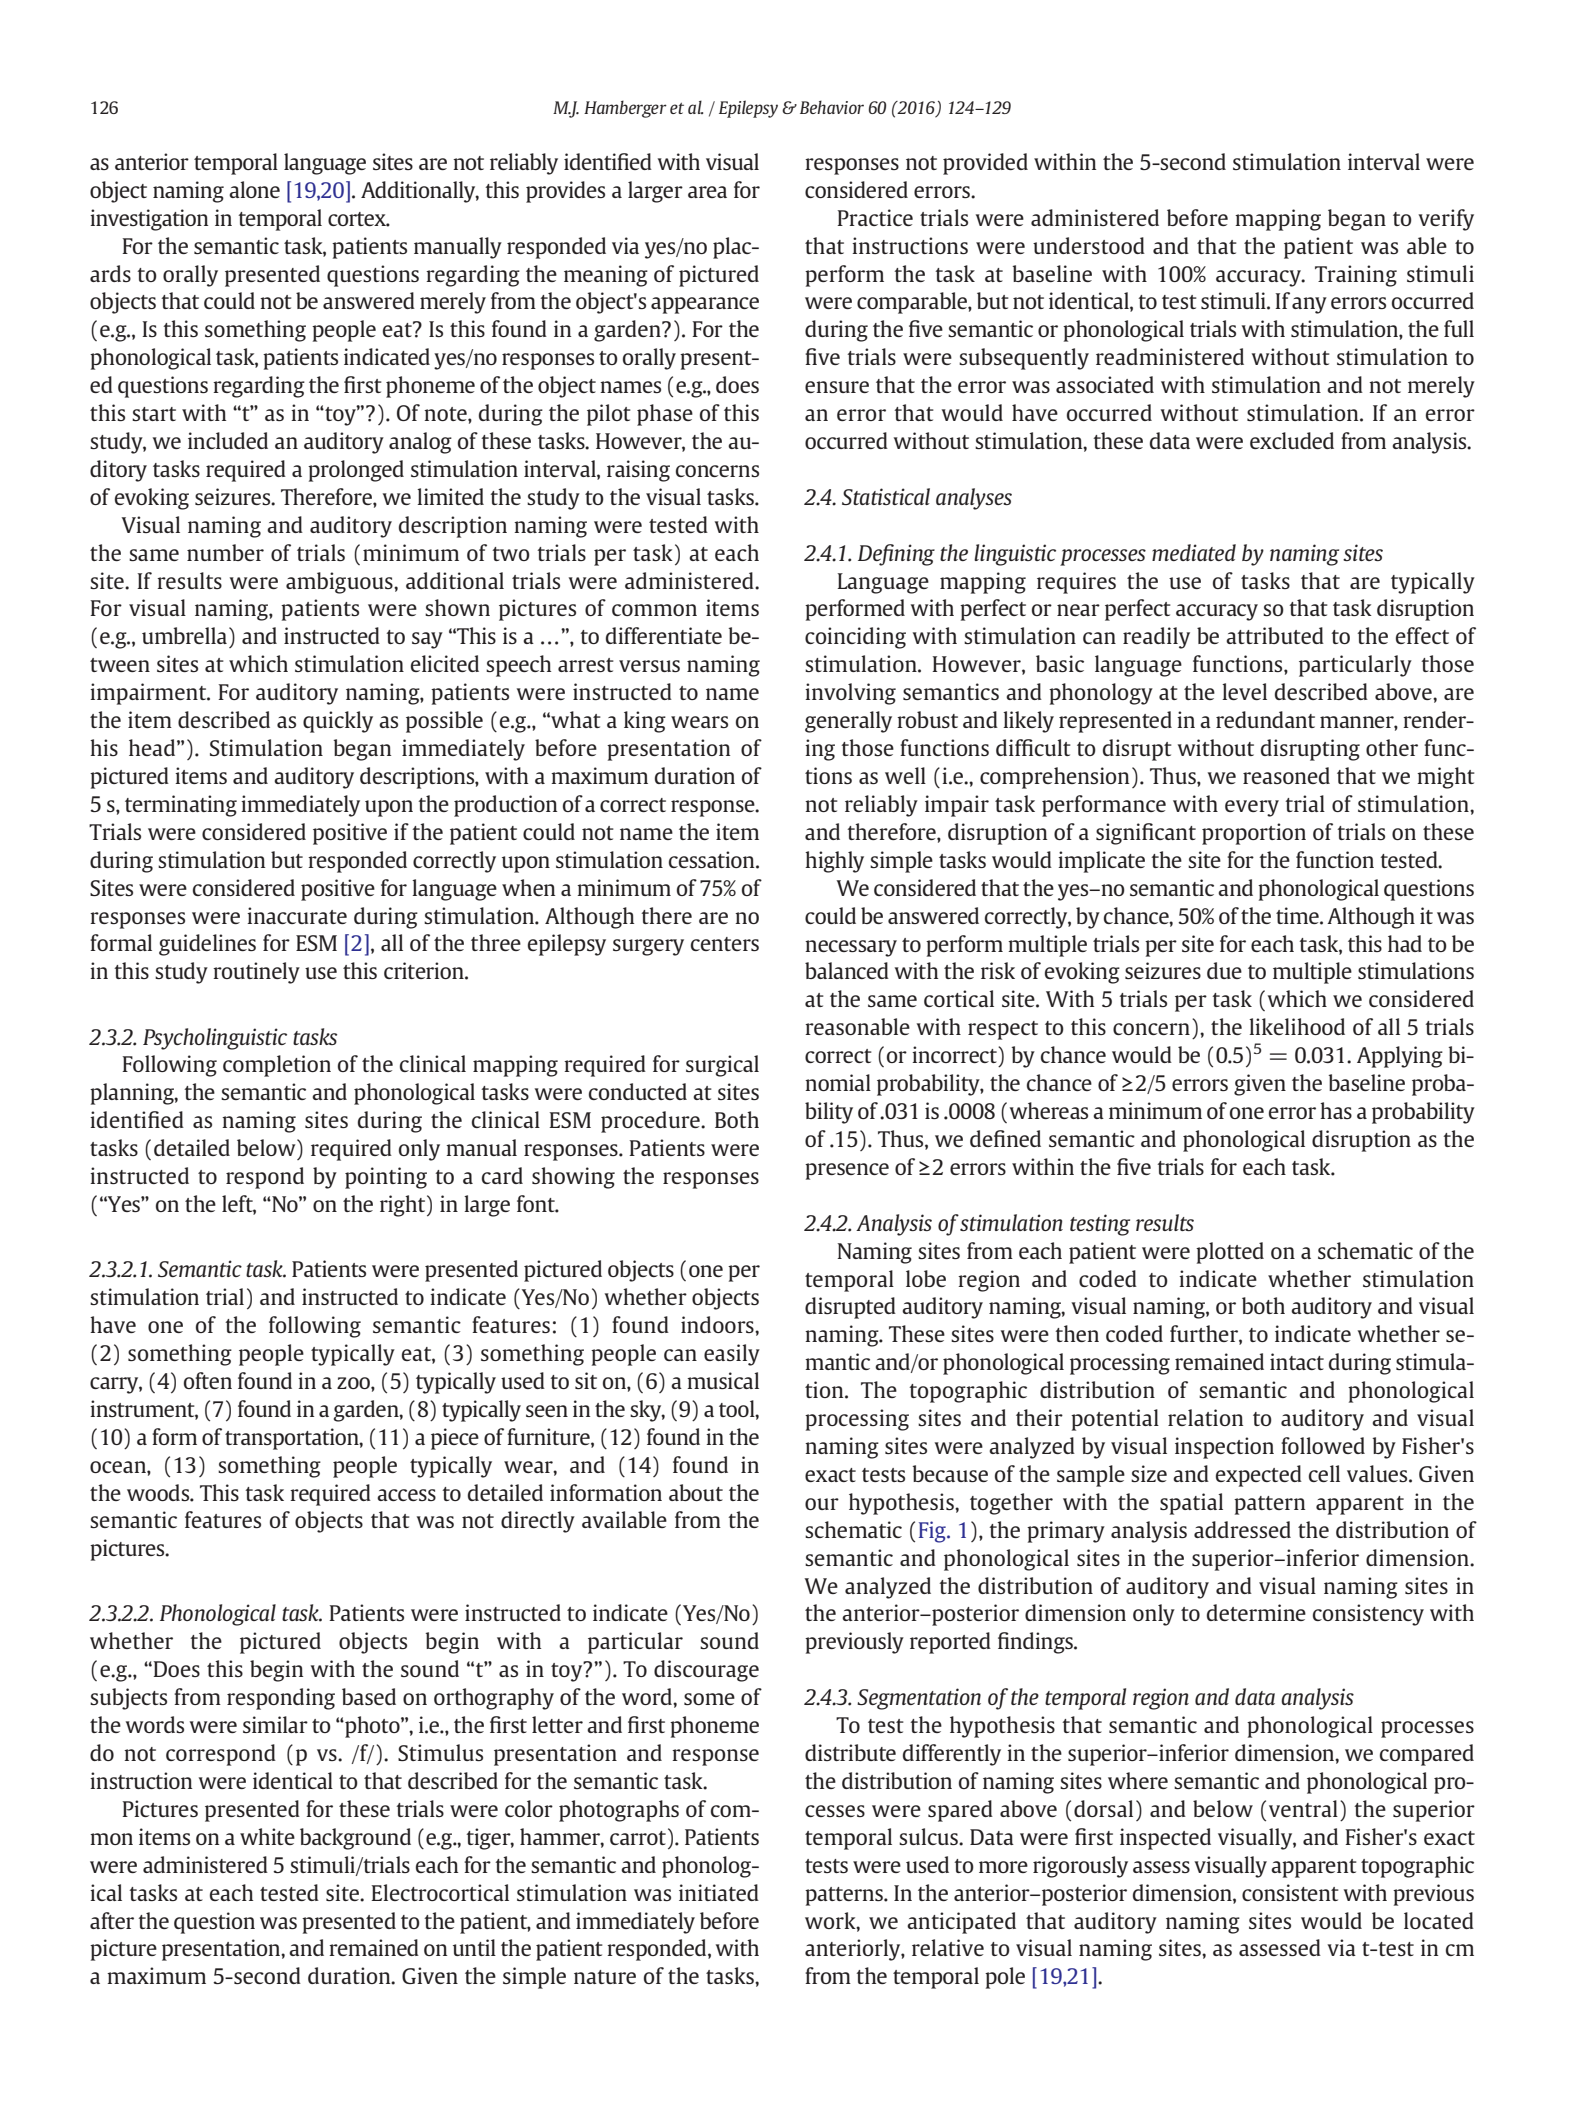 The height and width of the page is (2118, 1588). Describe the element at coordinates (1297, 1026) in the page. I see `likelihood` at that location.
